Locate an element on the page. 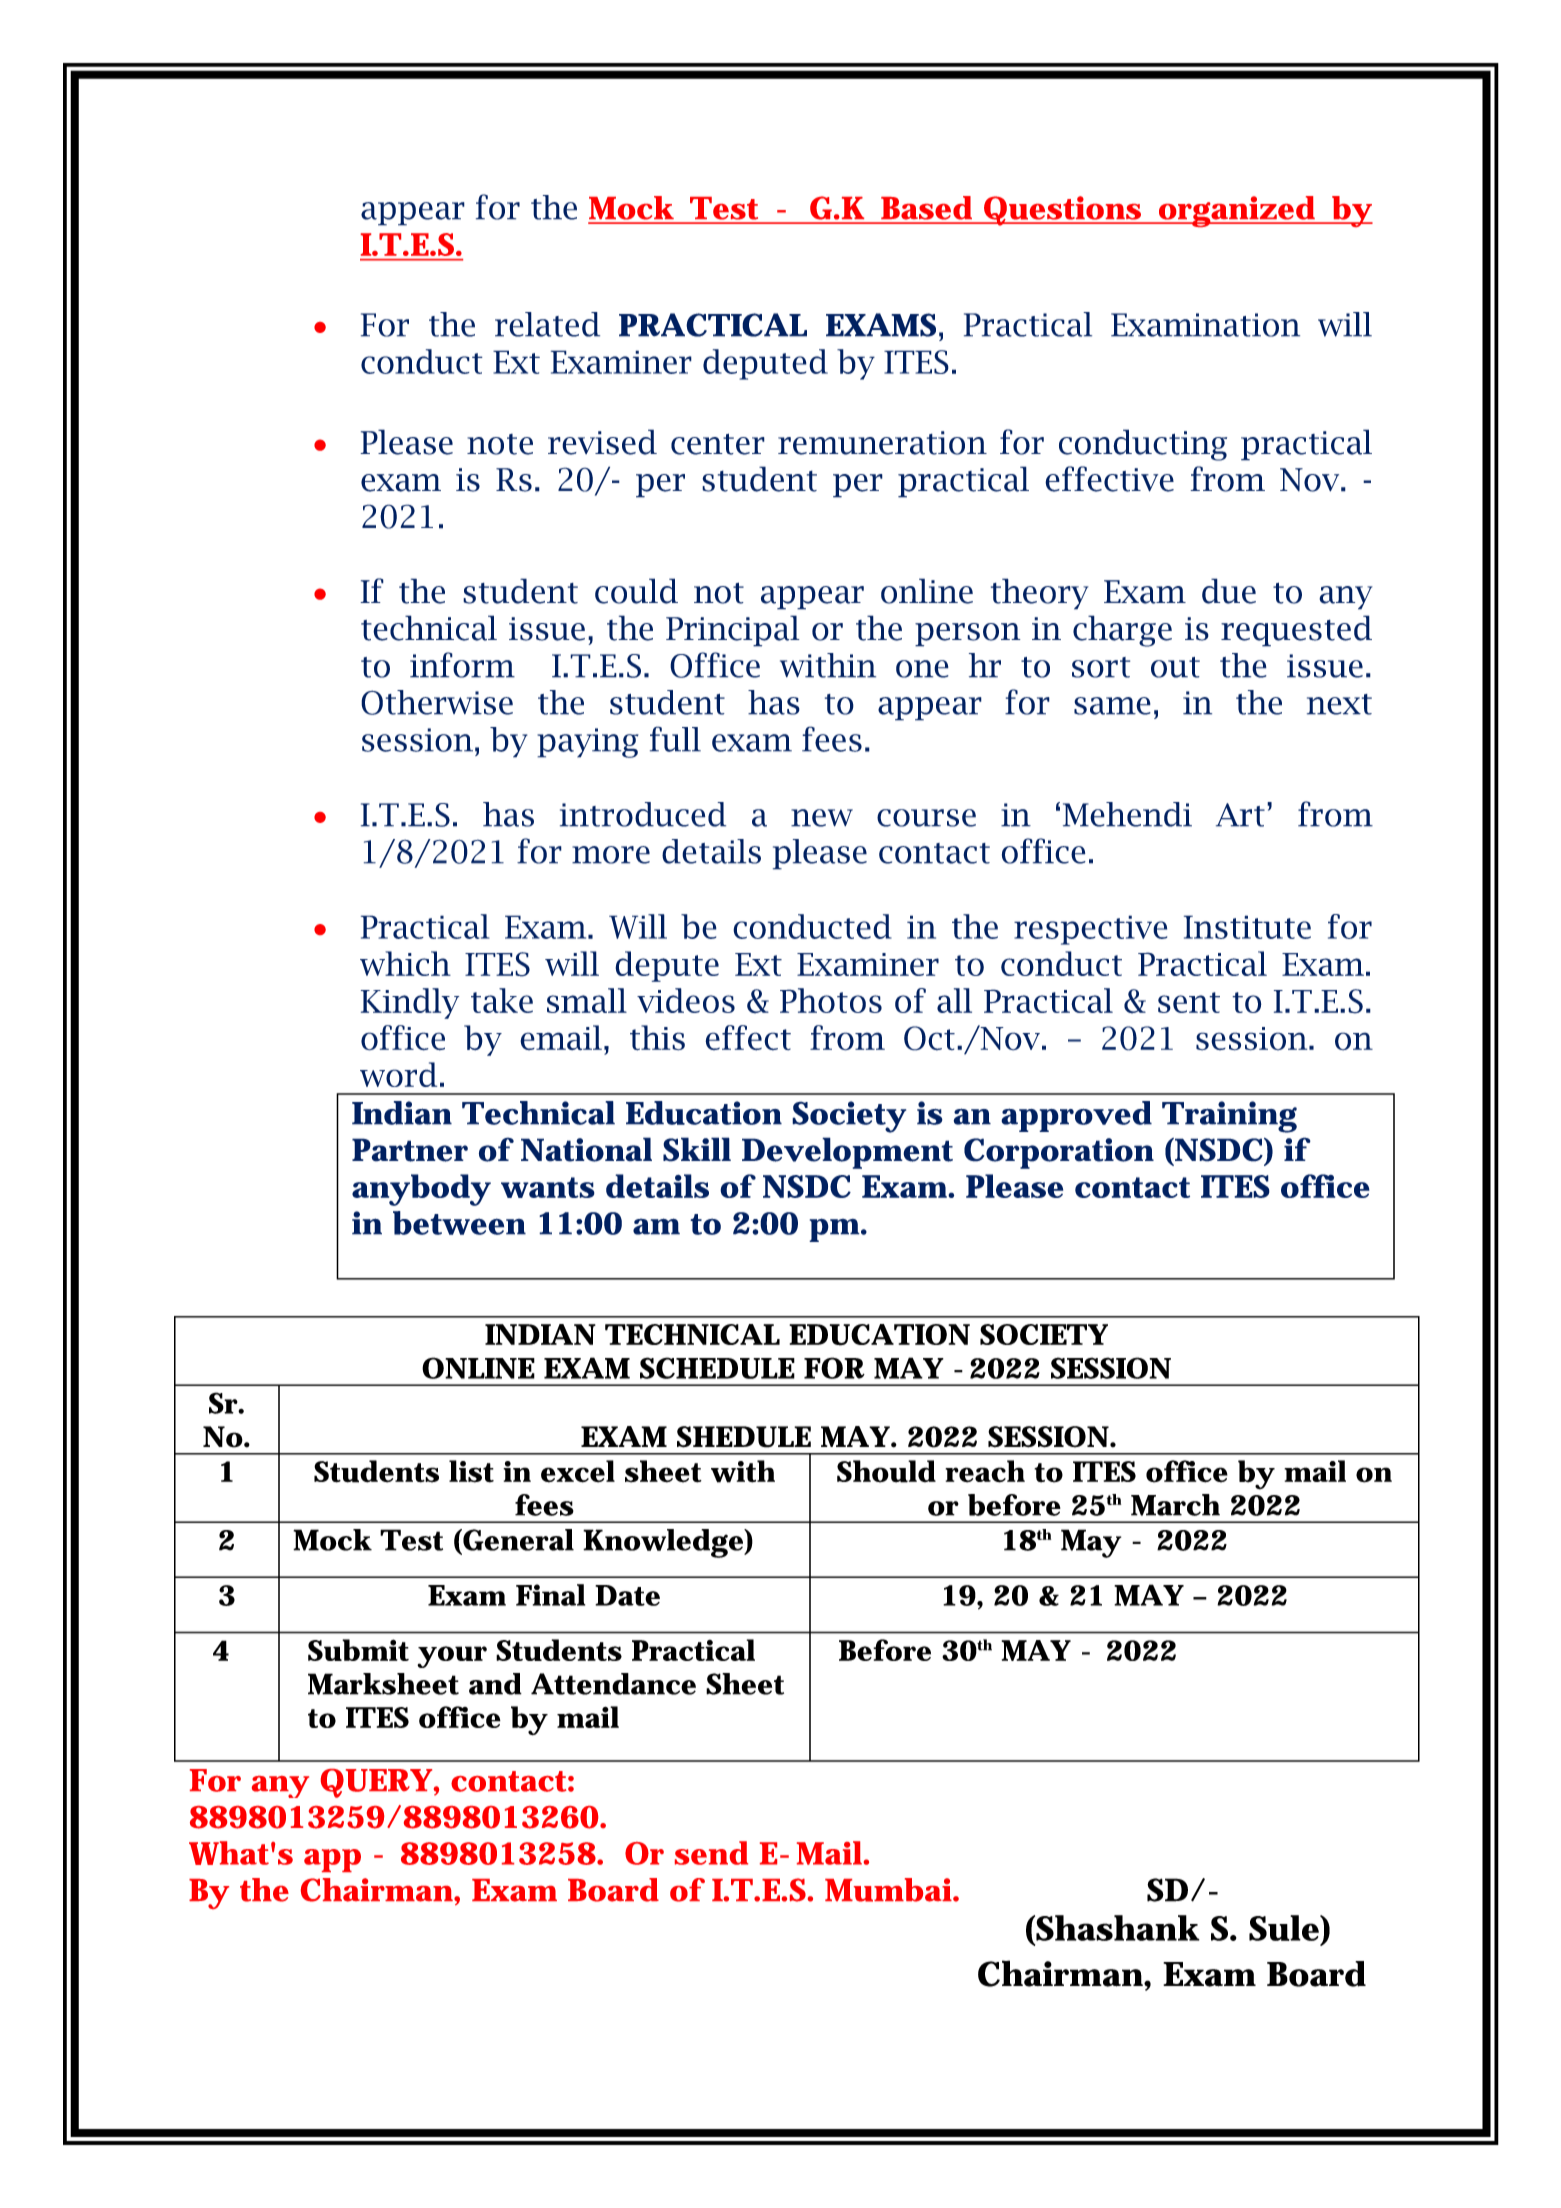 The width and height of the document is (1561, 2208). out is located at coordinates (1175, 667).
